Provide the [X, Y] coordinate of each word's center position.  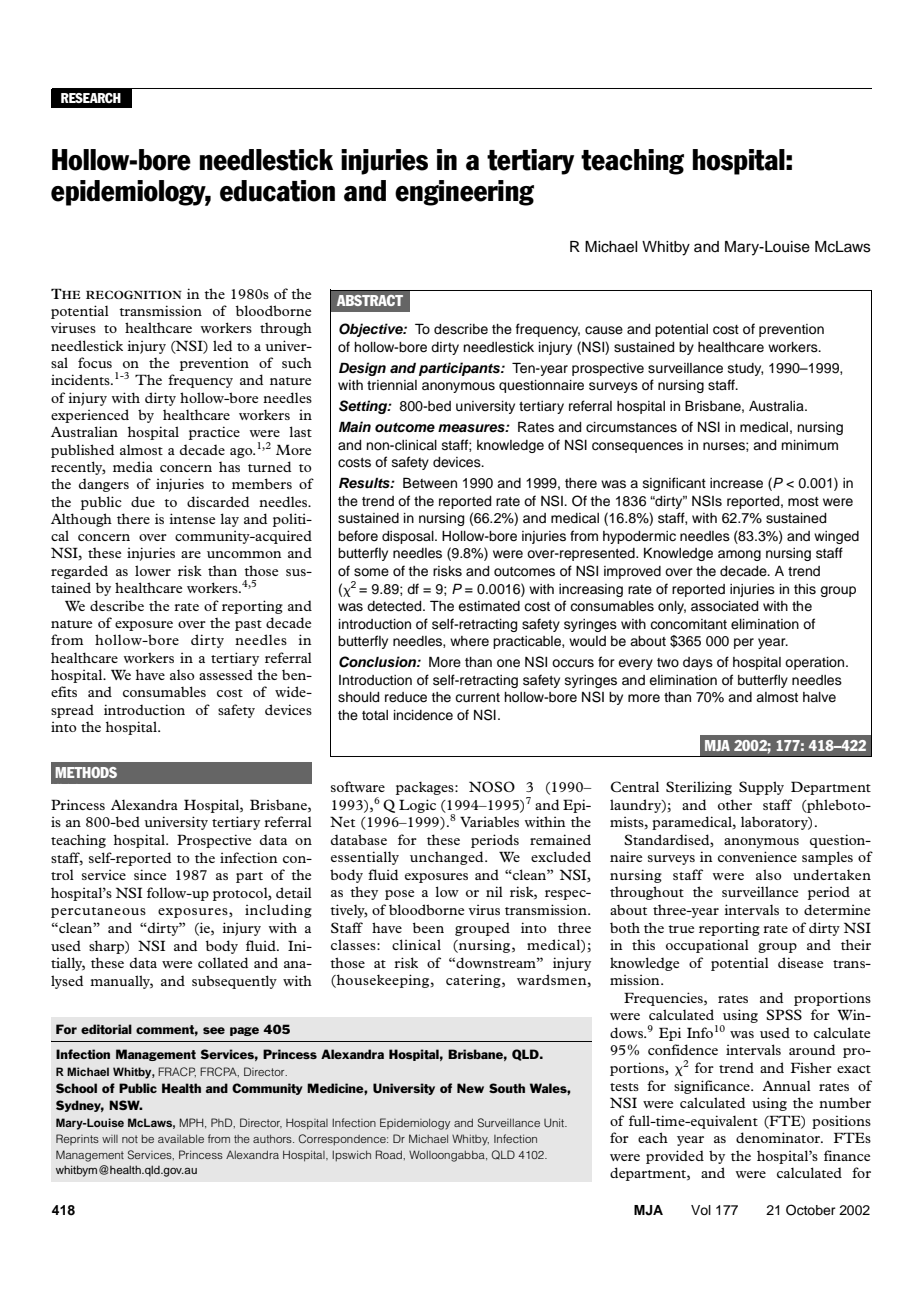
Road [390, 1154]
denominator [779, 1137]
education [277, 191]
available [181, 1139]
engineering [464, 193]
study [745, 369]
